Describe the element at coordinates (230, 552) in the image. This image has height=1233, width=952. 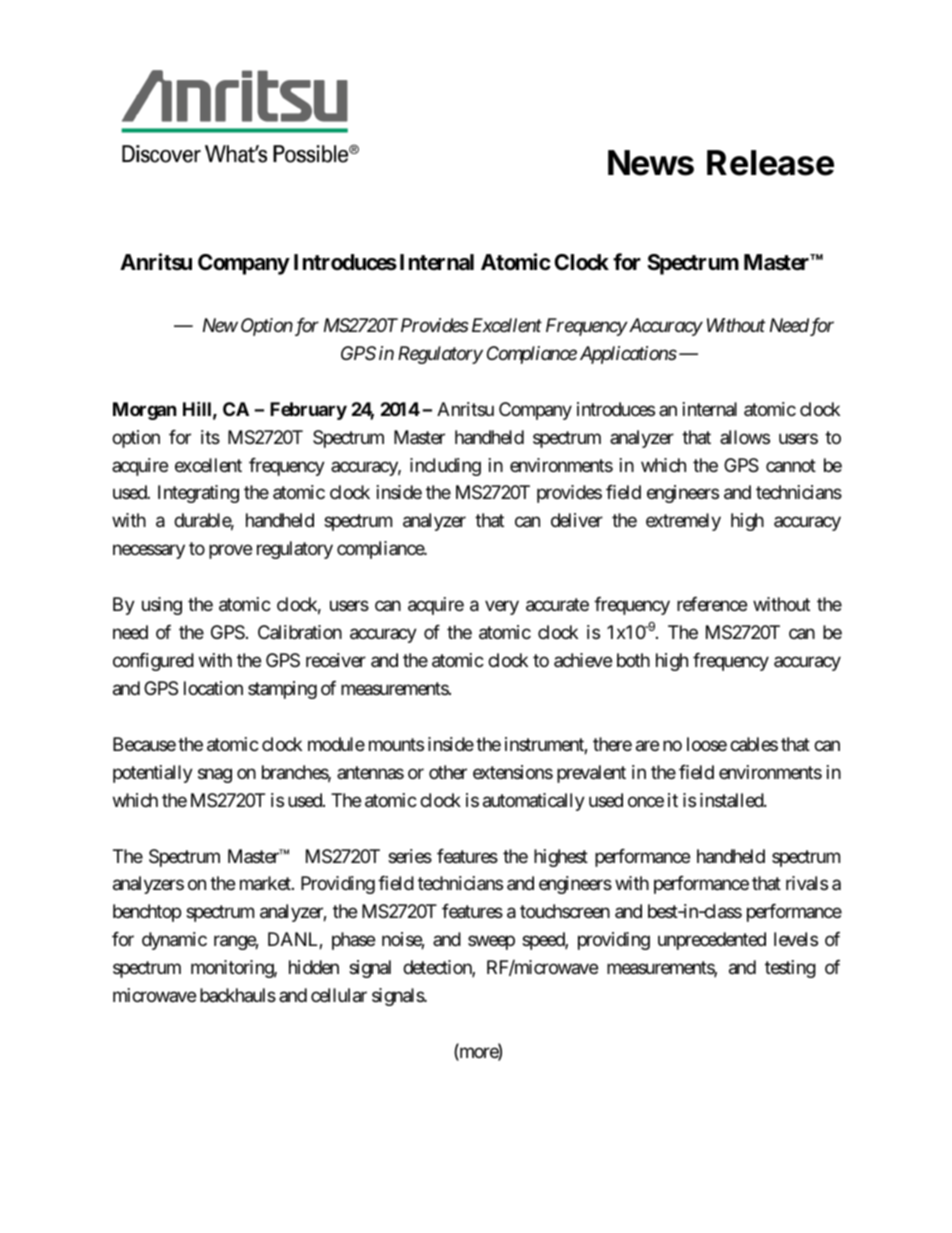
I see `prove` at that location.
